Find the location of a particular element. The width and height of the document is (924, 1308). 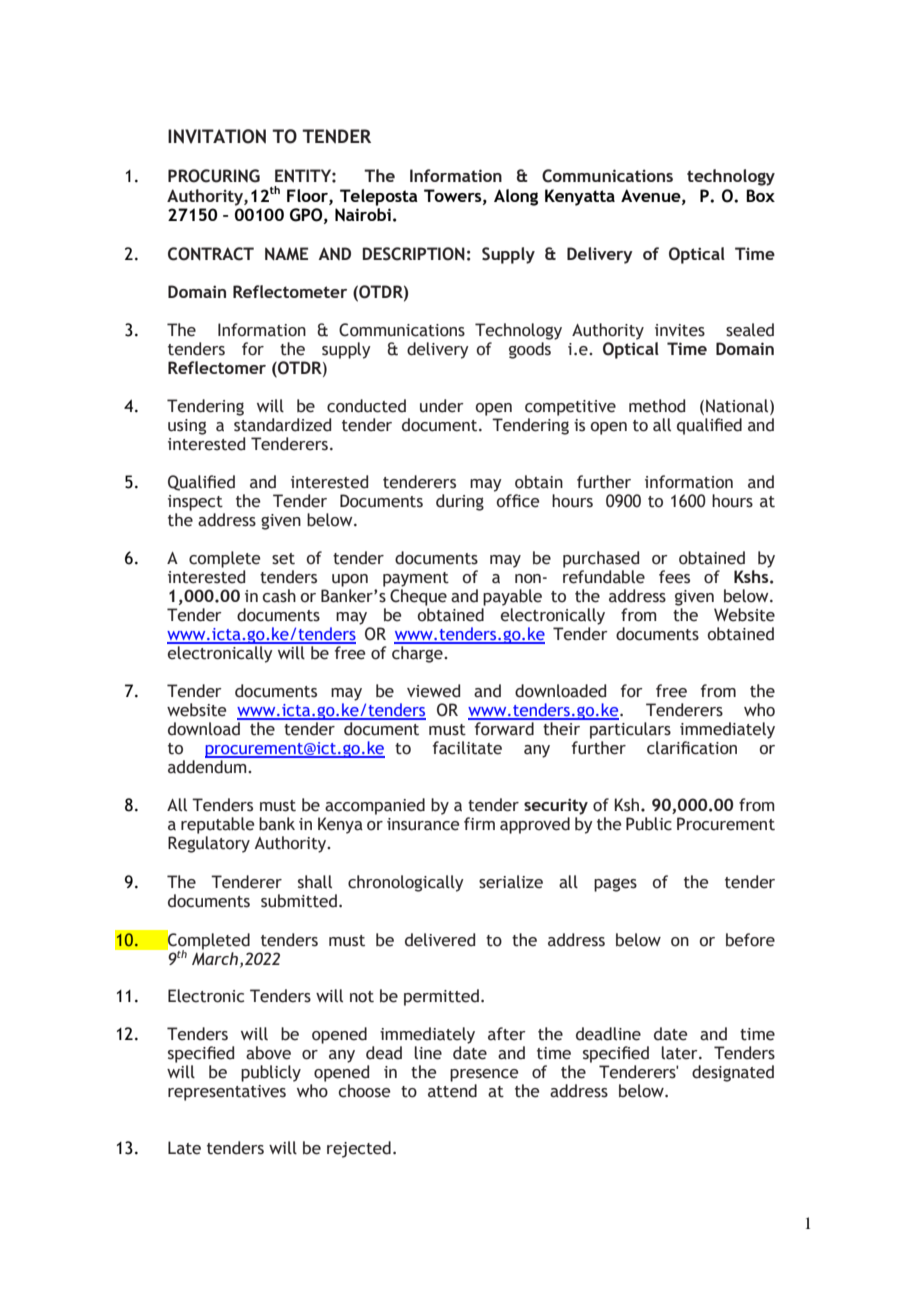

set is located at coordinates (283, 559).
